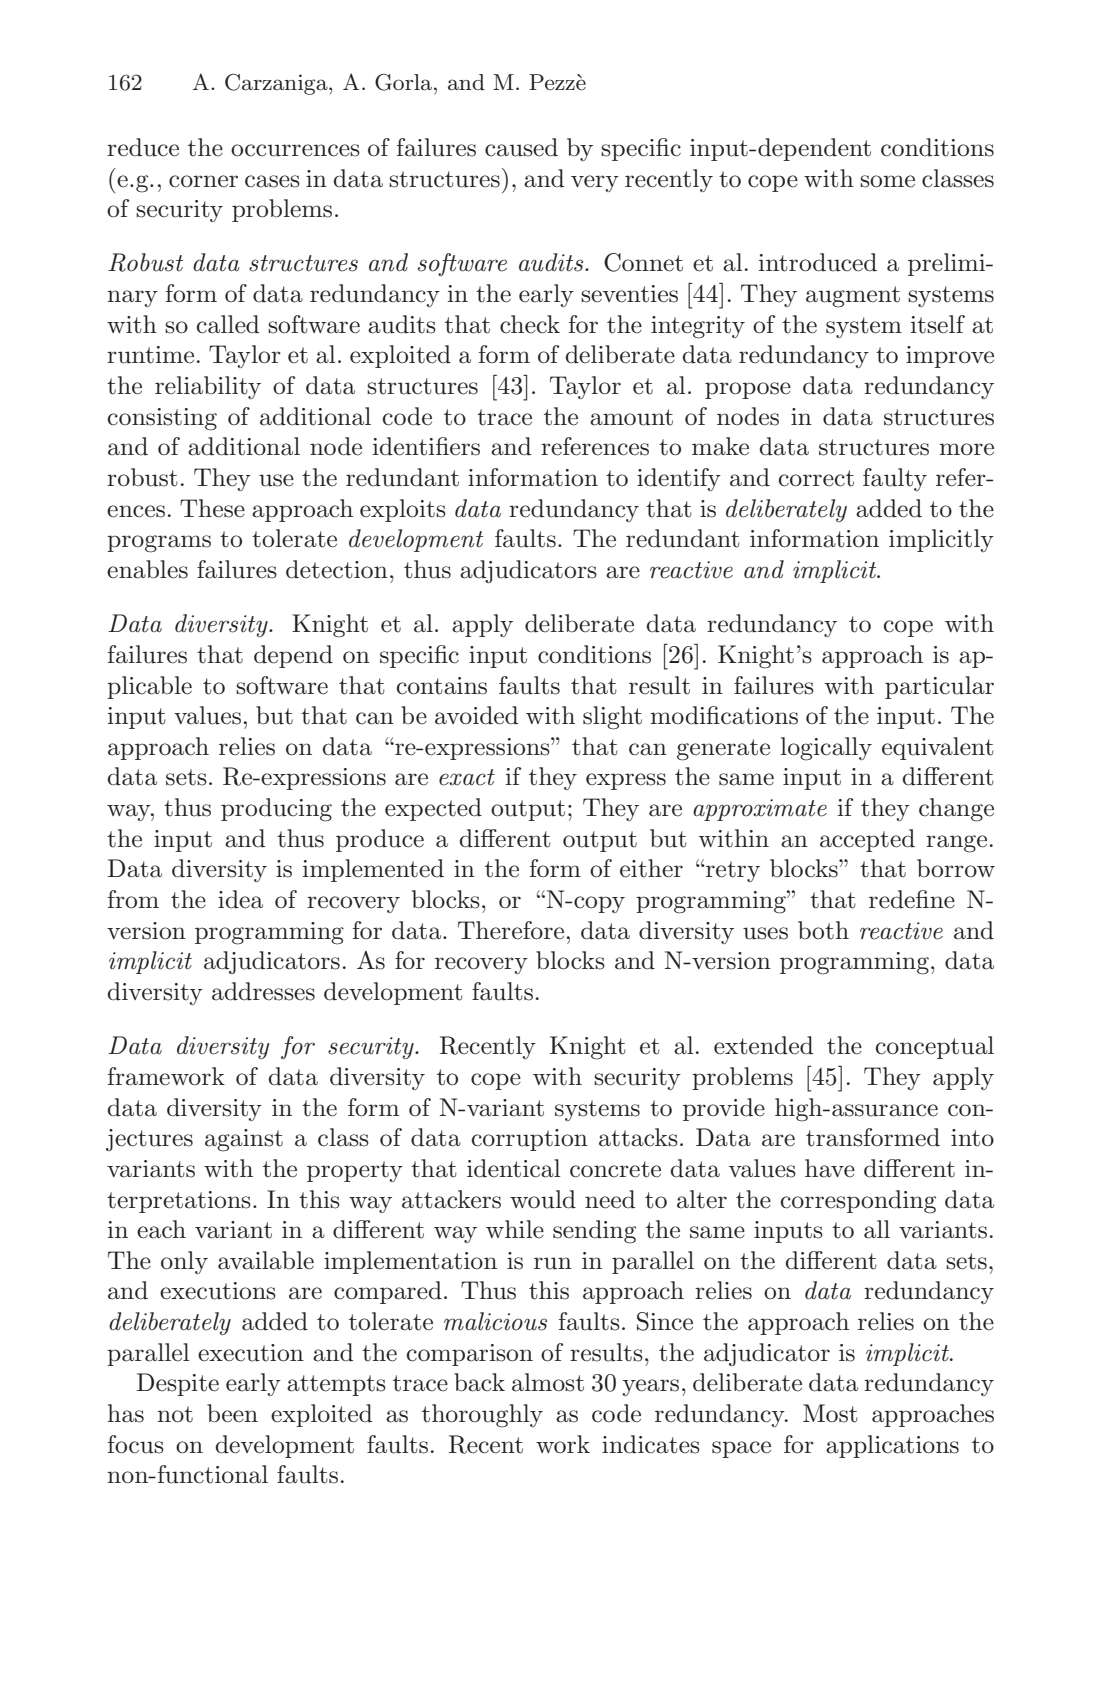  Describe the element at coordinates (263, 991) in the screenshot. I see `addresses` at that location.
